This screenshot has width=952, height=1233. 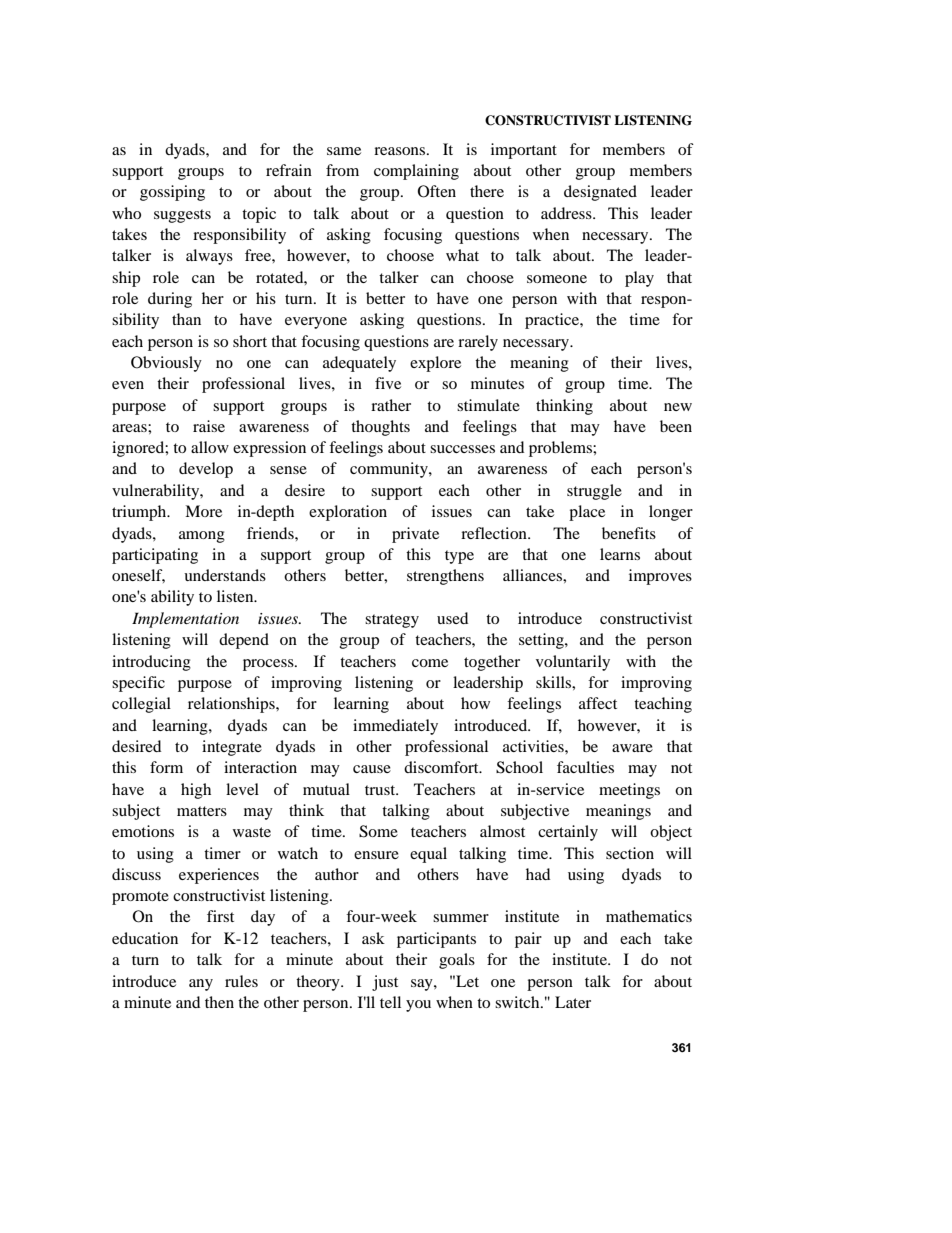 What do you see at coordinates (620, 554) in the screenshot?
I see `learns` at bounding box center [620, 554].
